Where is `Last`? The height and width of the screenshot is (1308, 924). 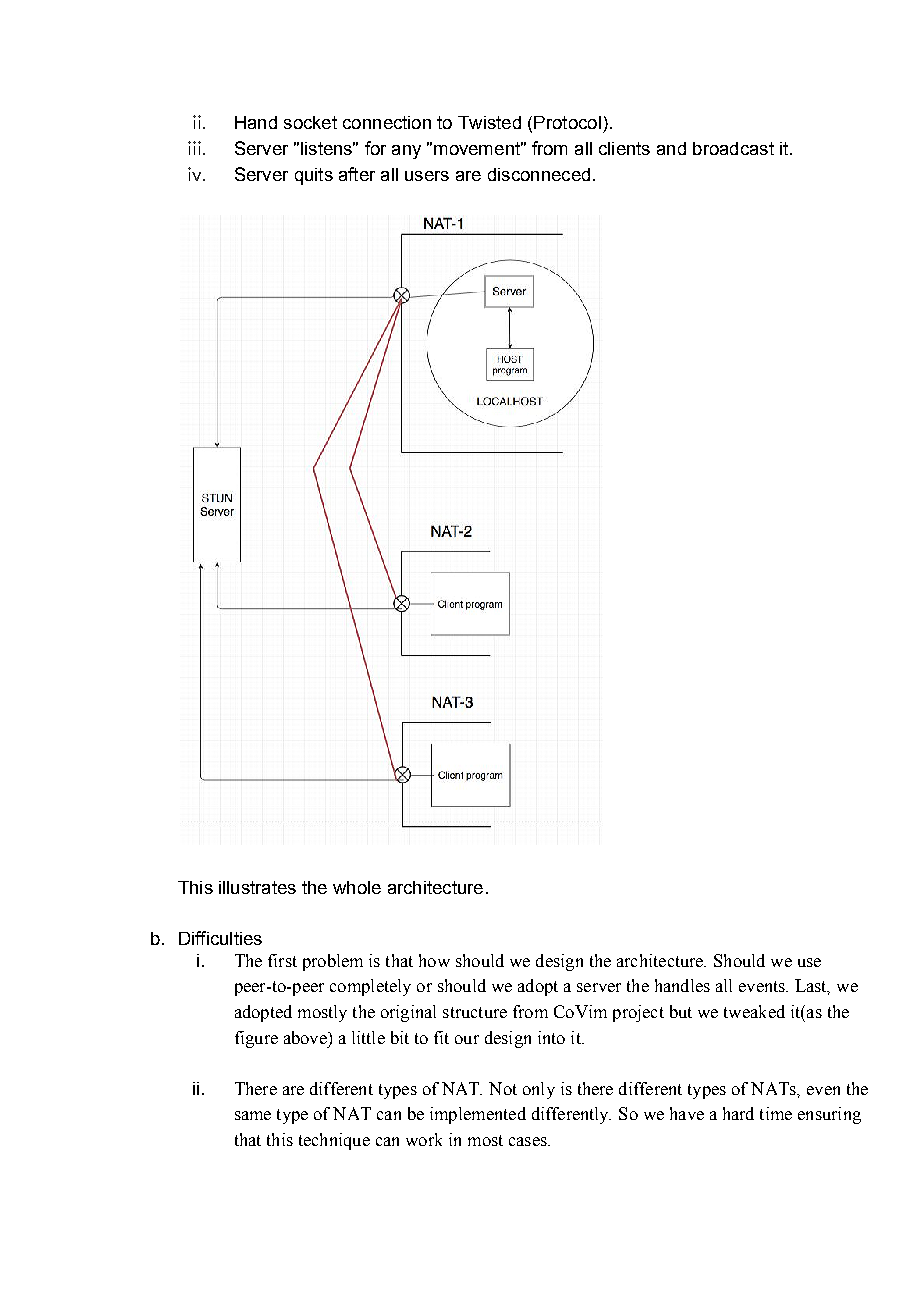 Last is located at coordinates (812, 987).
